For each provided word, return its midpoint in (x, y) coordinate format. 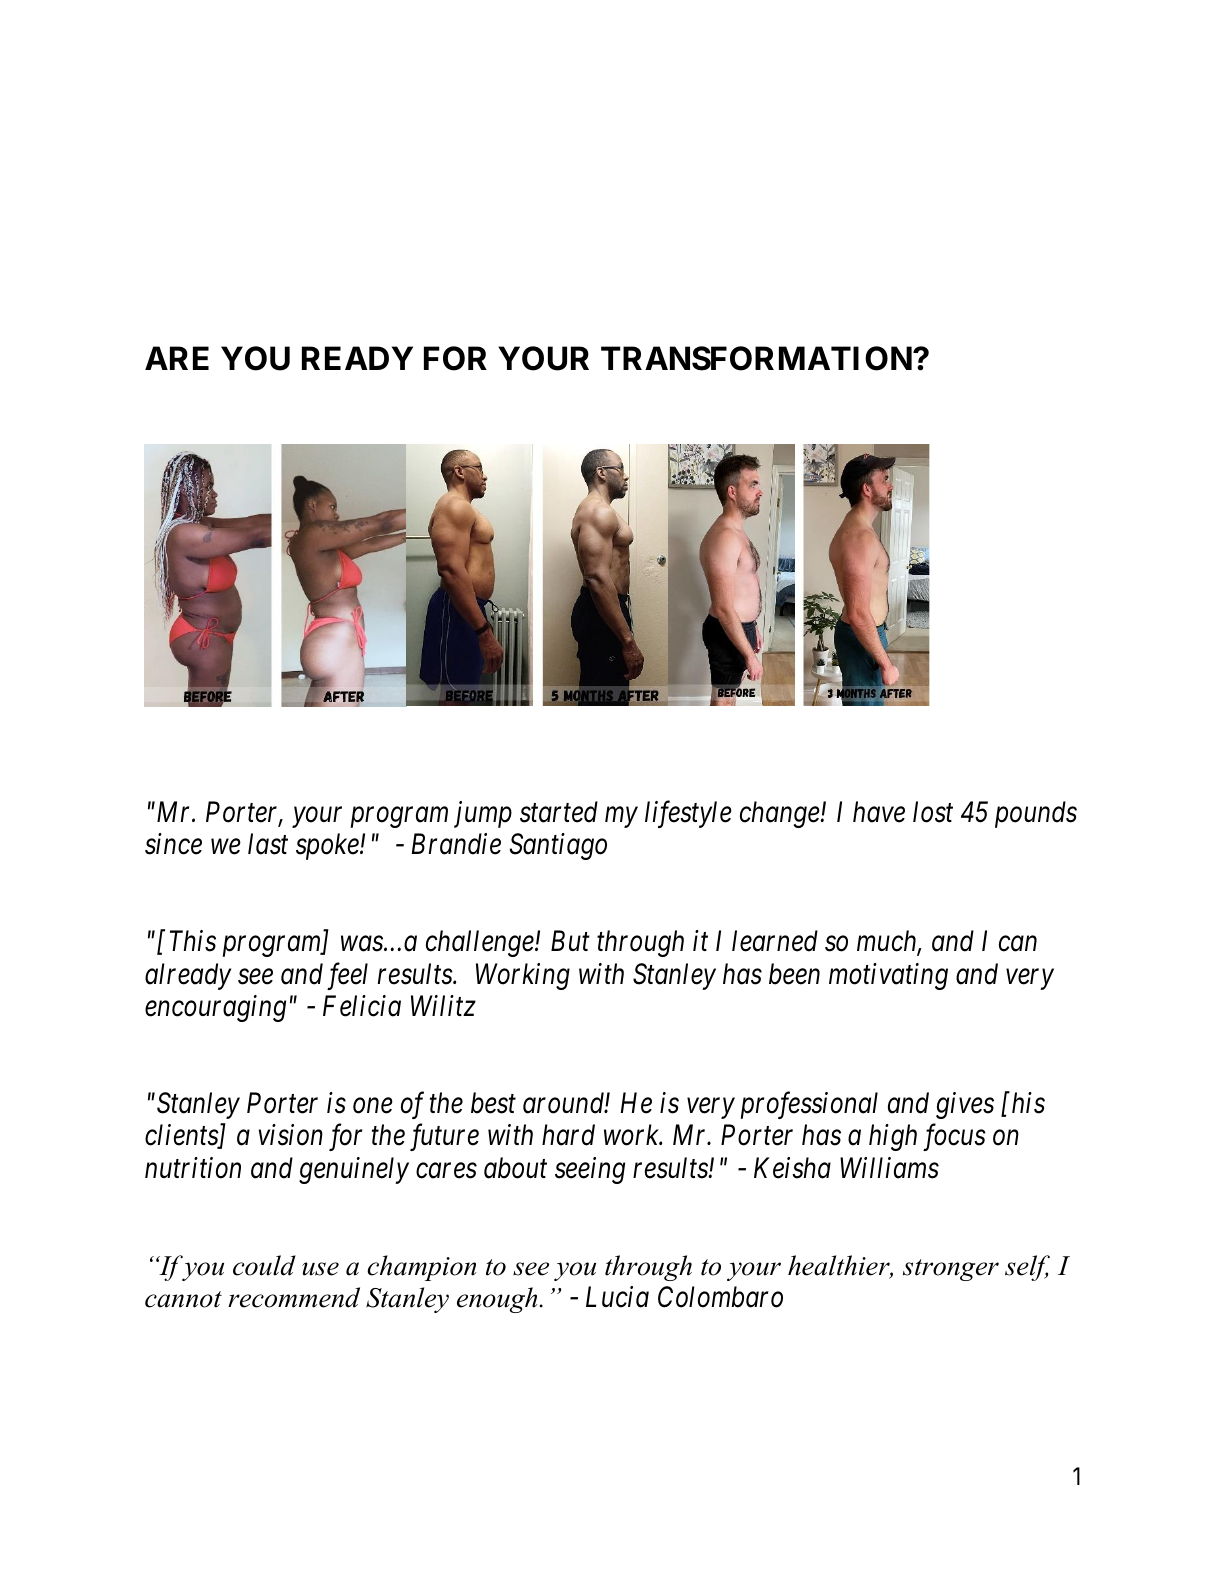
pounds (1036, 814)
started (559, 812)
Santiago (558, 847)
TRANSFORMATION (757, 358)
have (879, 812)
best (493, 1103)
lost (933, 812)
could (264, 1265)
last (268, 844)
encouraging (215, 1009)
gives (965, 1106)
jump (483, 815)
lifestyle (688, 814)
